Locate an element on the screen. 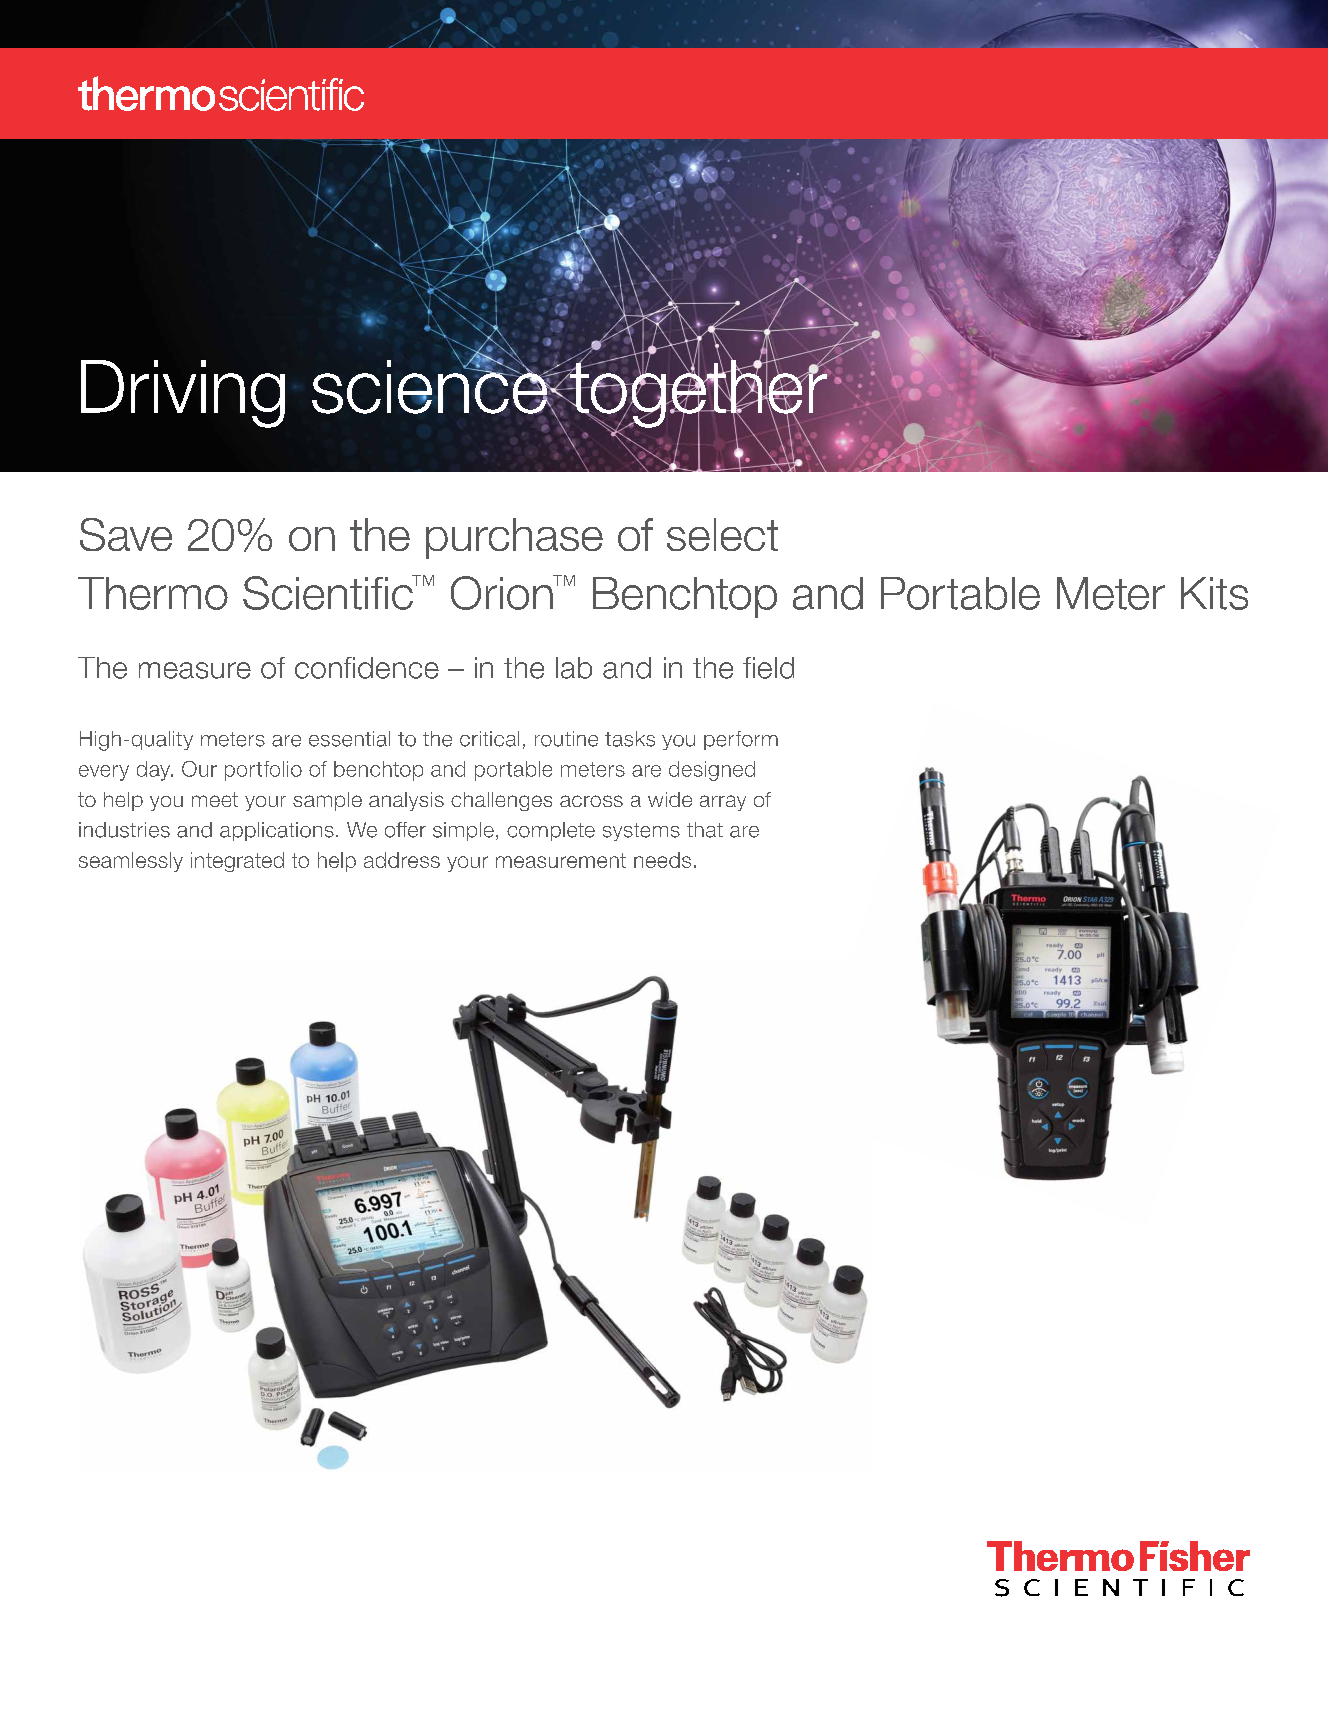 Image resolution: width=1328 pixels, height=1718 pixels. integrated is located at coordinates (237, 862).
